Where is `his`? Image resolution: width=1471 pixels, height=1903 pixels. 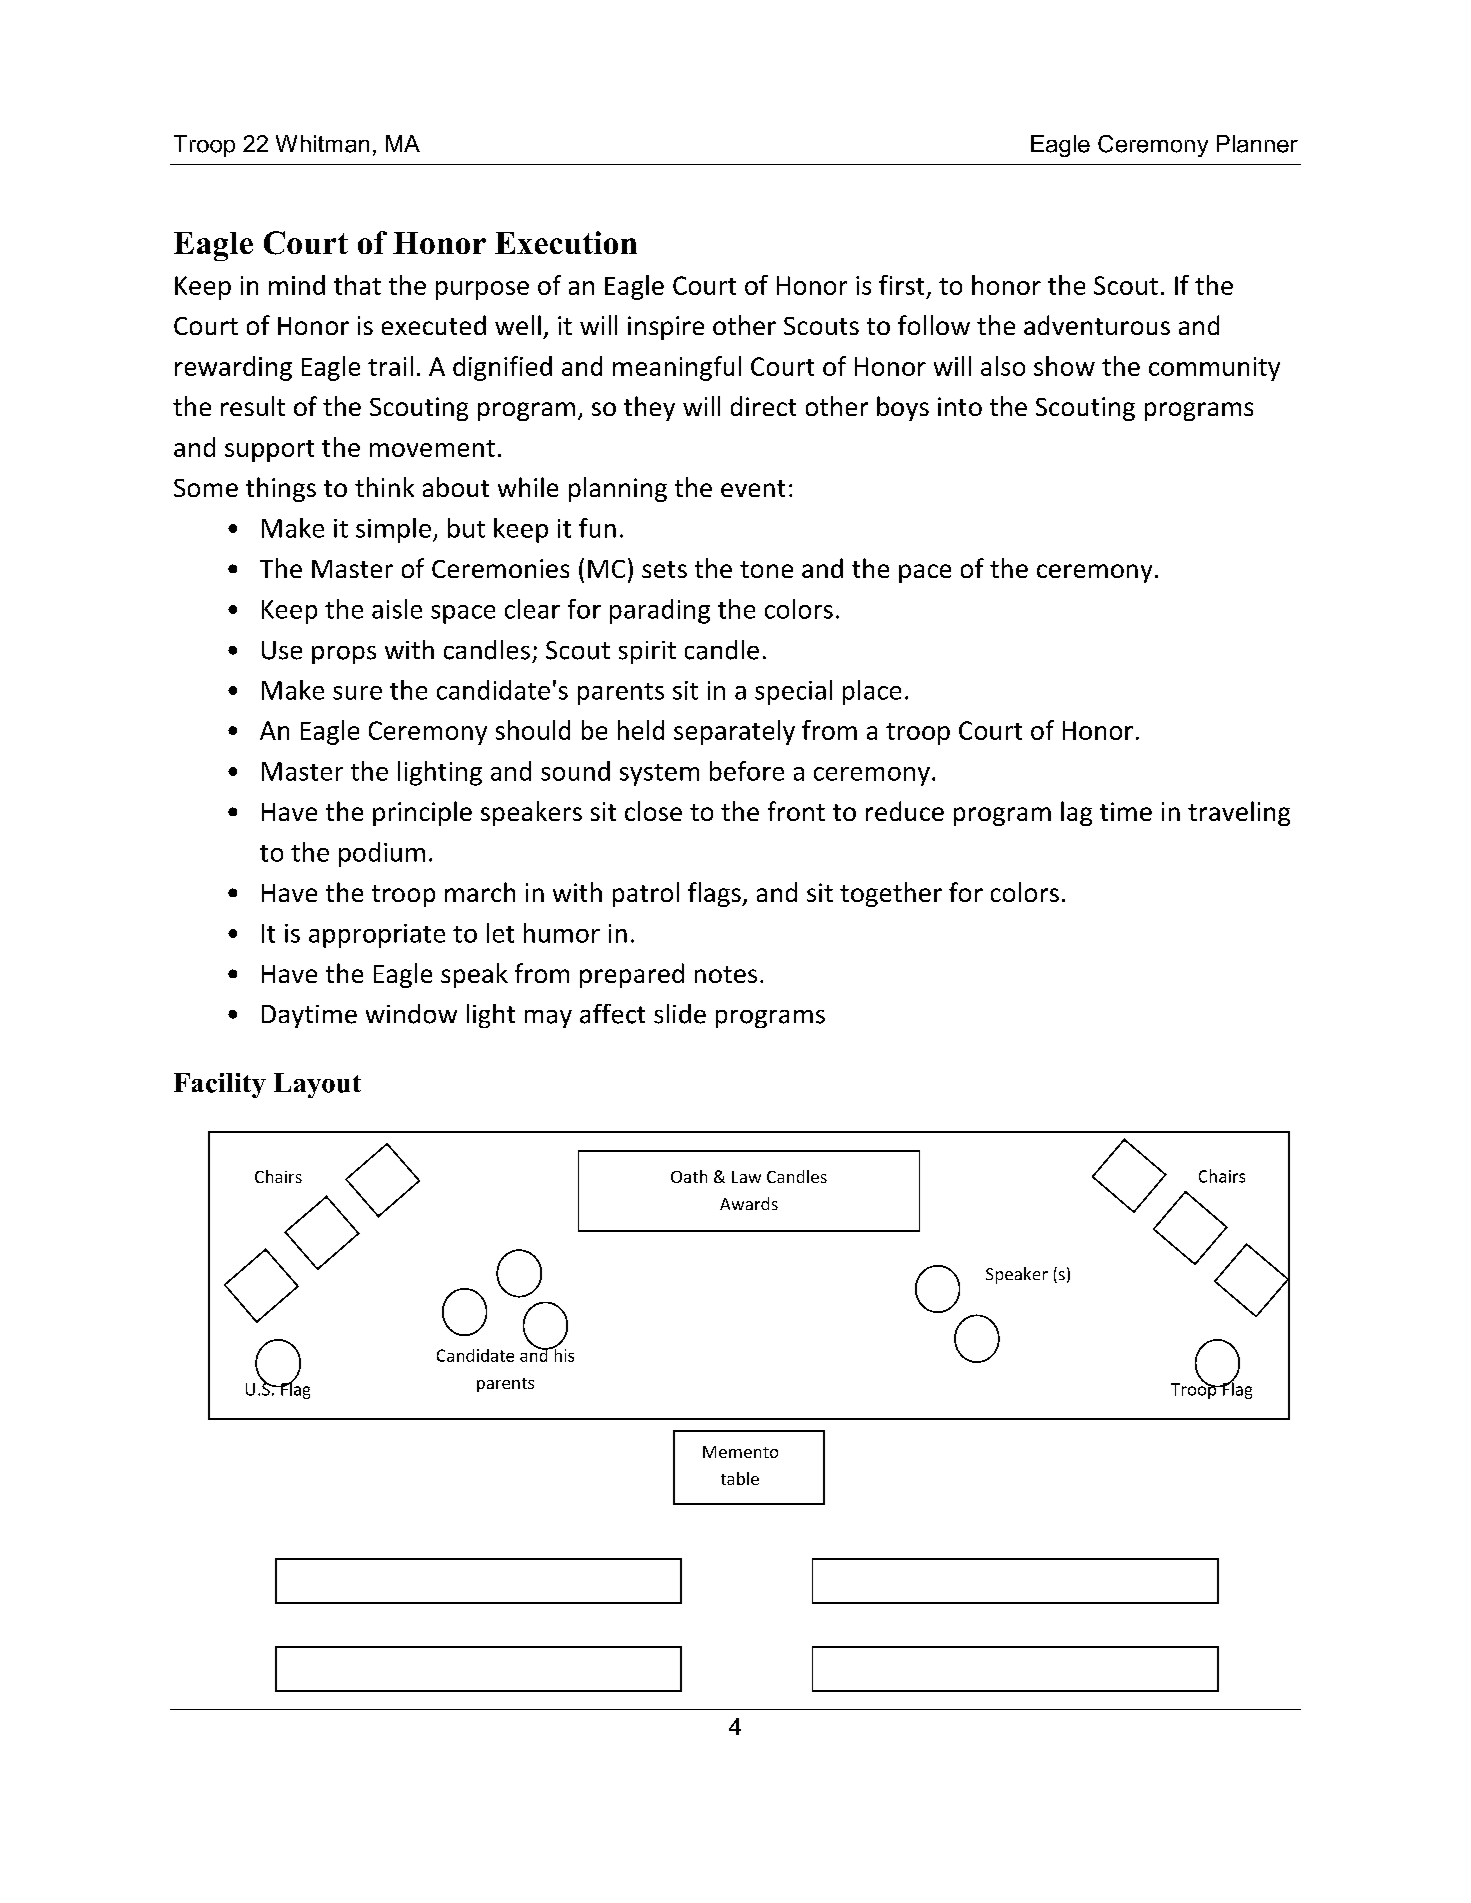
his is located at coordinates (563, 1354).
